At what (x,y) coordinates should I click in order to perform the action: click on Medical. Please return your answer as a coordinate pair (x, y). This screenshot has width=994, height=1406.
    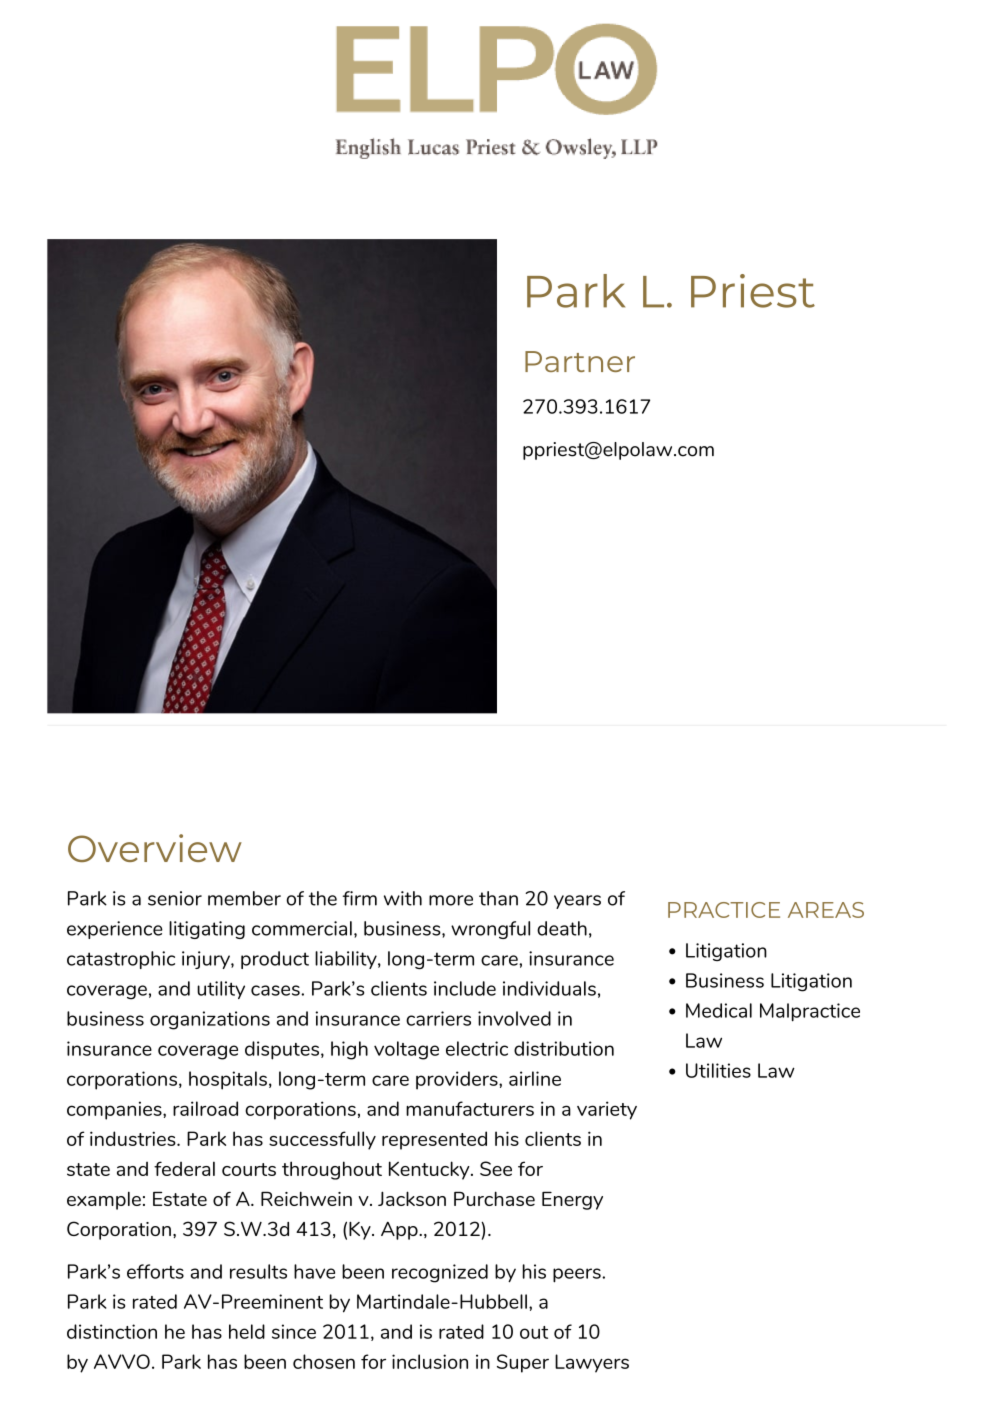
    Looking at the image, I should click on (719, 1010).
